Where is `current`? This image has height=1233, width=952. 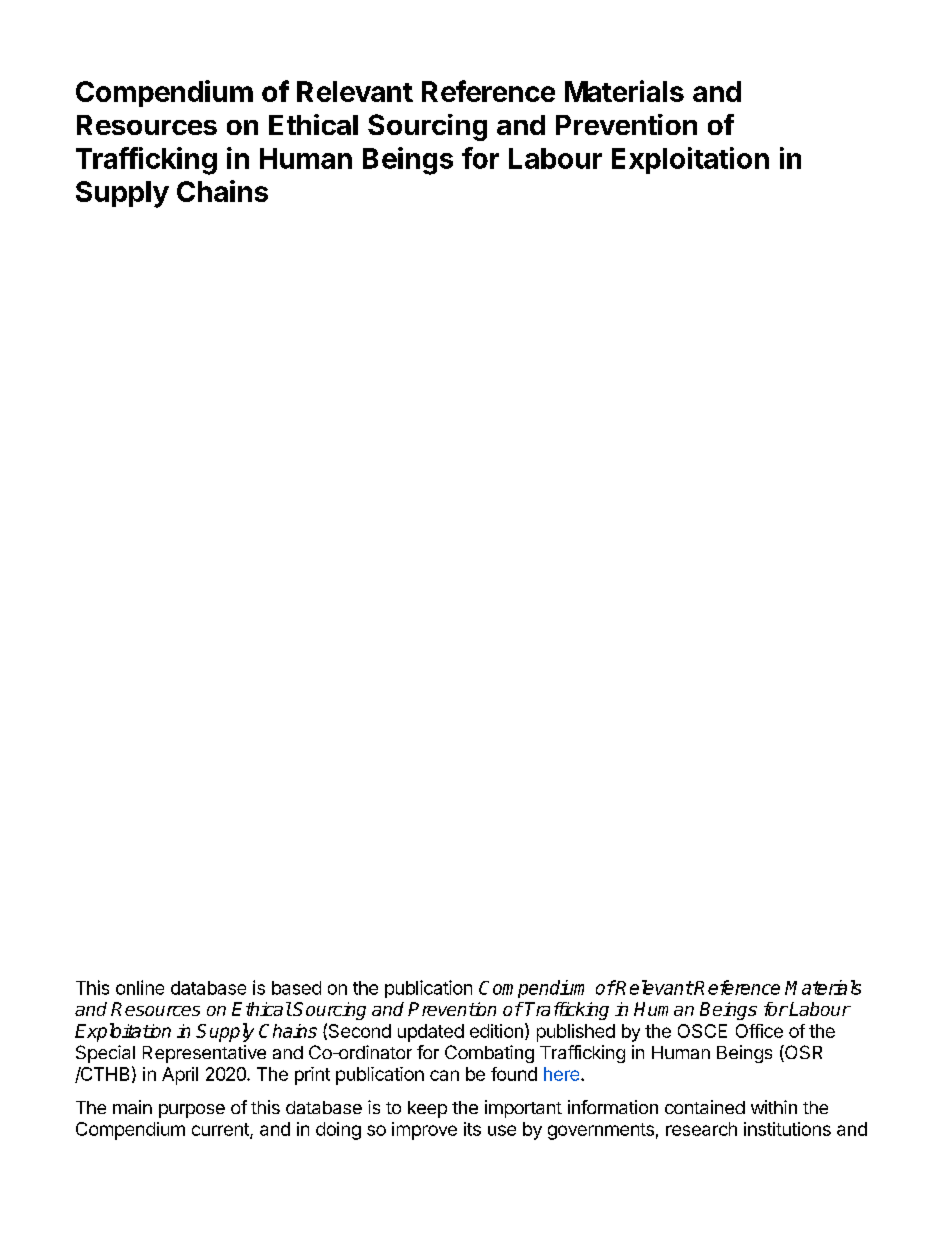 current is located at coordinates (221, 1130).
